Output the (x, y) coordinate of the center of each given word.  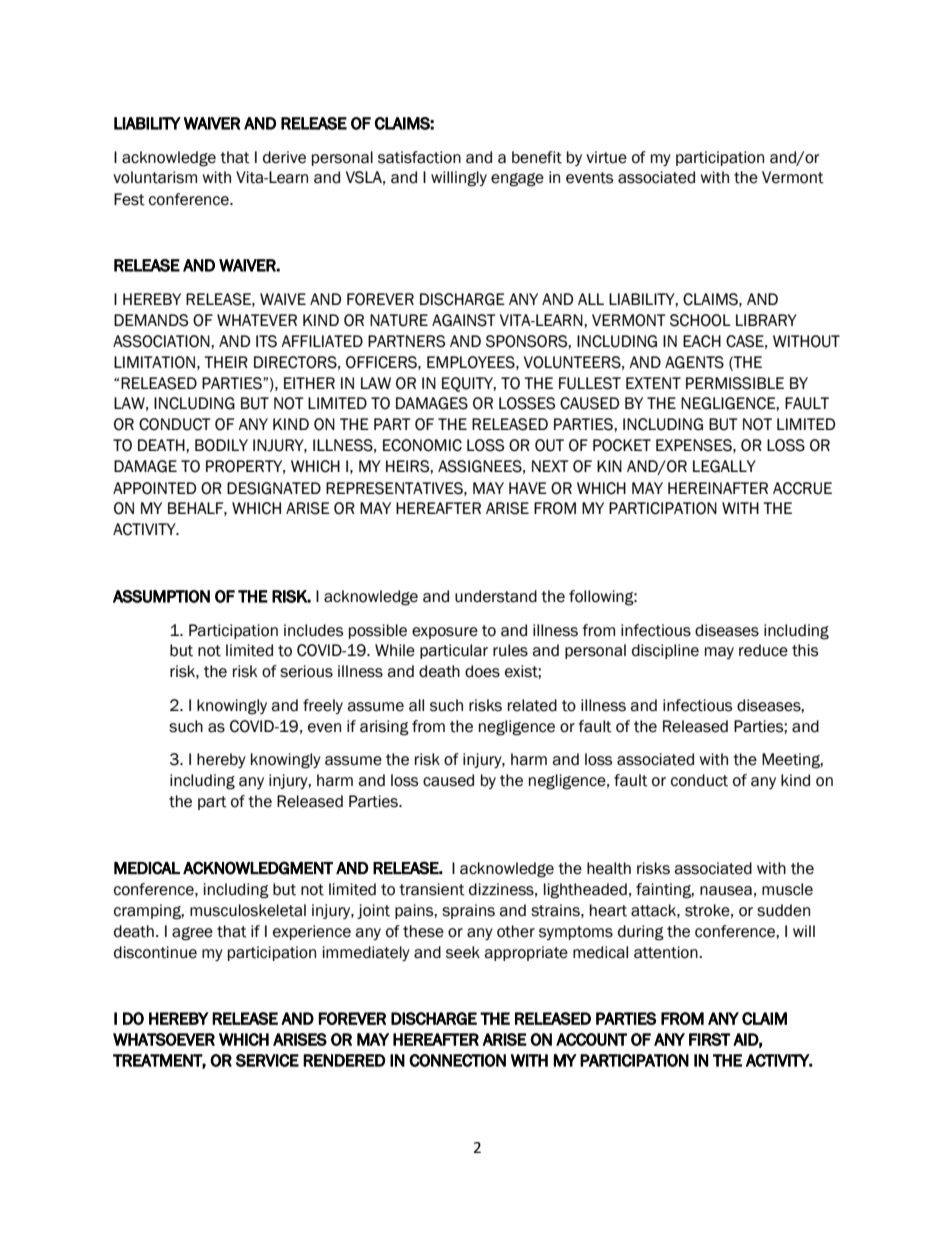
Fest (129, 199)
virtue (606, 157)
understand (496, 596)
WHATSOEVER (164, 1039)
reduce (763, 650)
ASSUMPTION (161, 596)
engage (517, 180)
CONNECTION (457, 1060)
